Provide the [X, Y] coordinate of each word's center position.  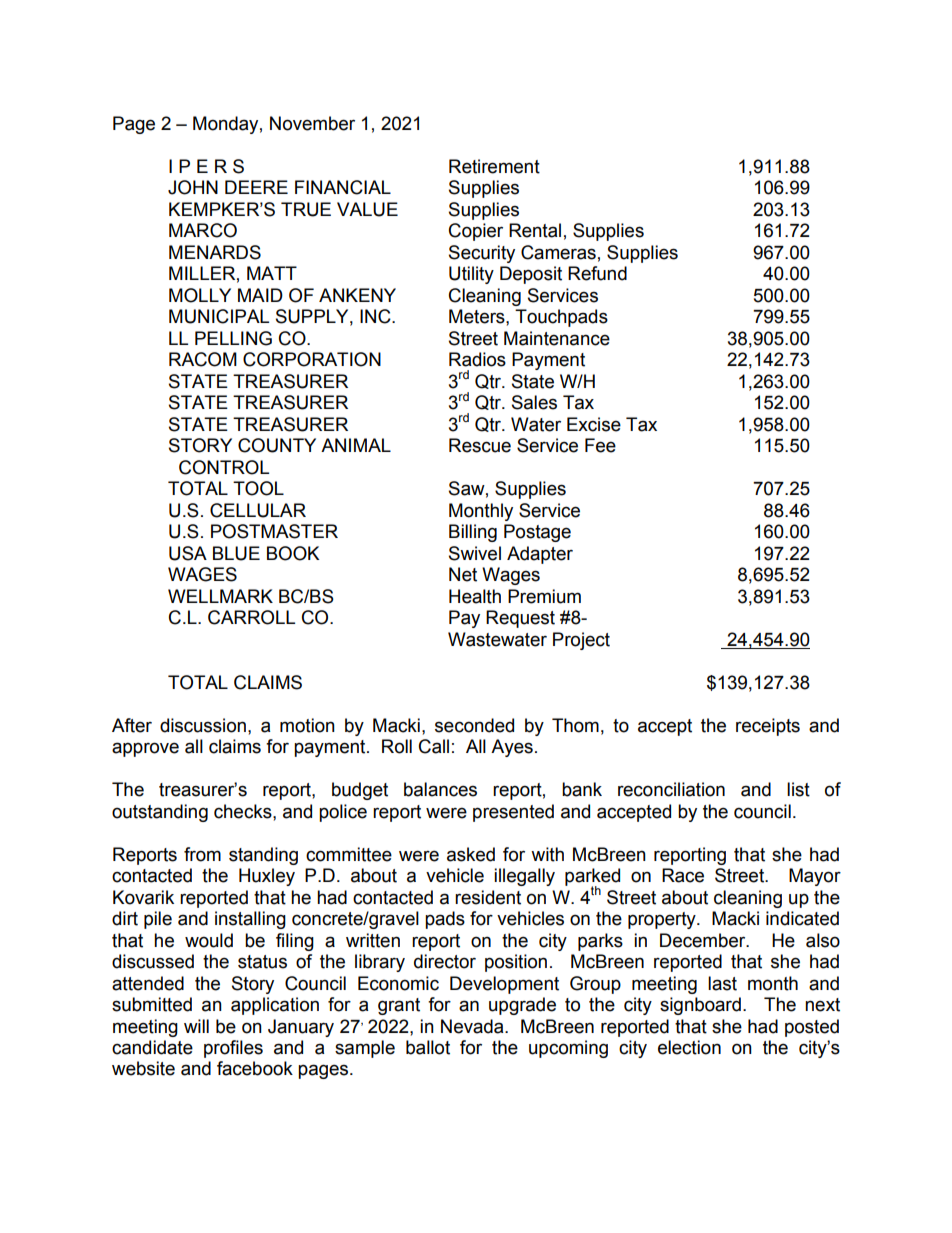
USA [188, 553]
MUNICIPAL [219, 316]
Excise [594, 424]
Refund [597, 273]
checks [244, 811]
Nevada [473, 1026]
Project [581, 641]
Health [475, 596]
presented [513, 813]
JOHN [193, 187]
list [798, 789]
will [196, 1026]
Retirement [494, 166]
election [689, 1047]
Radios [477, 359]
